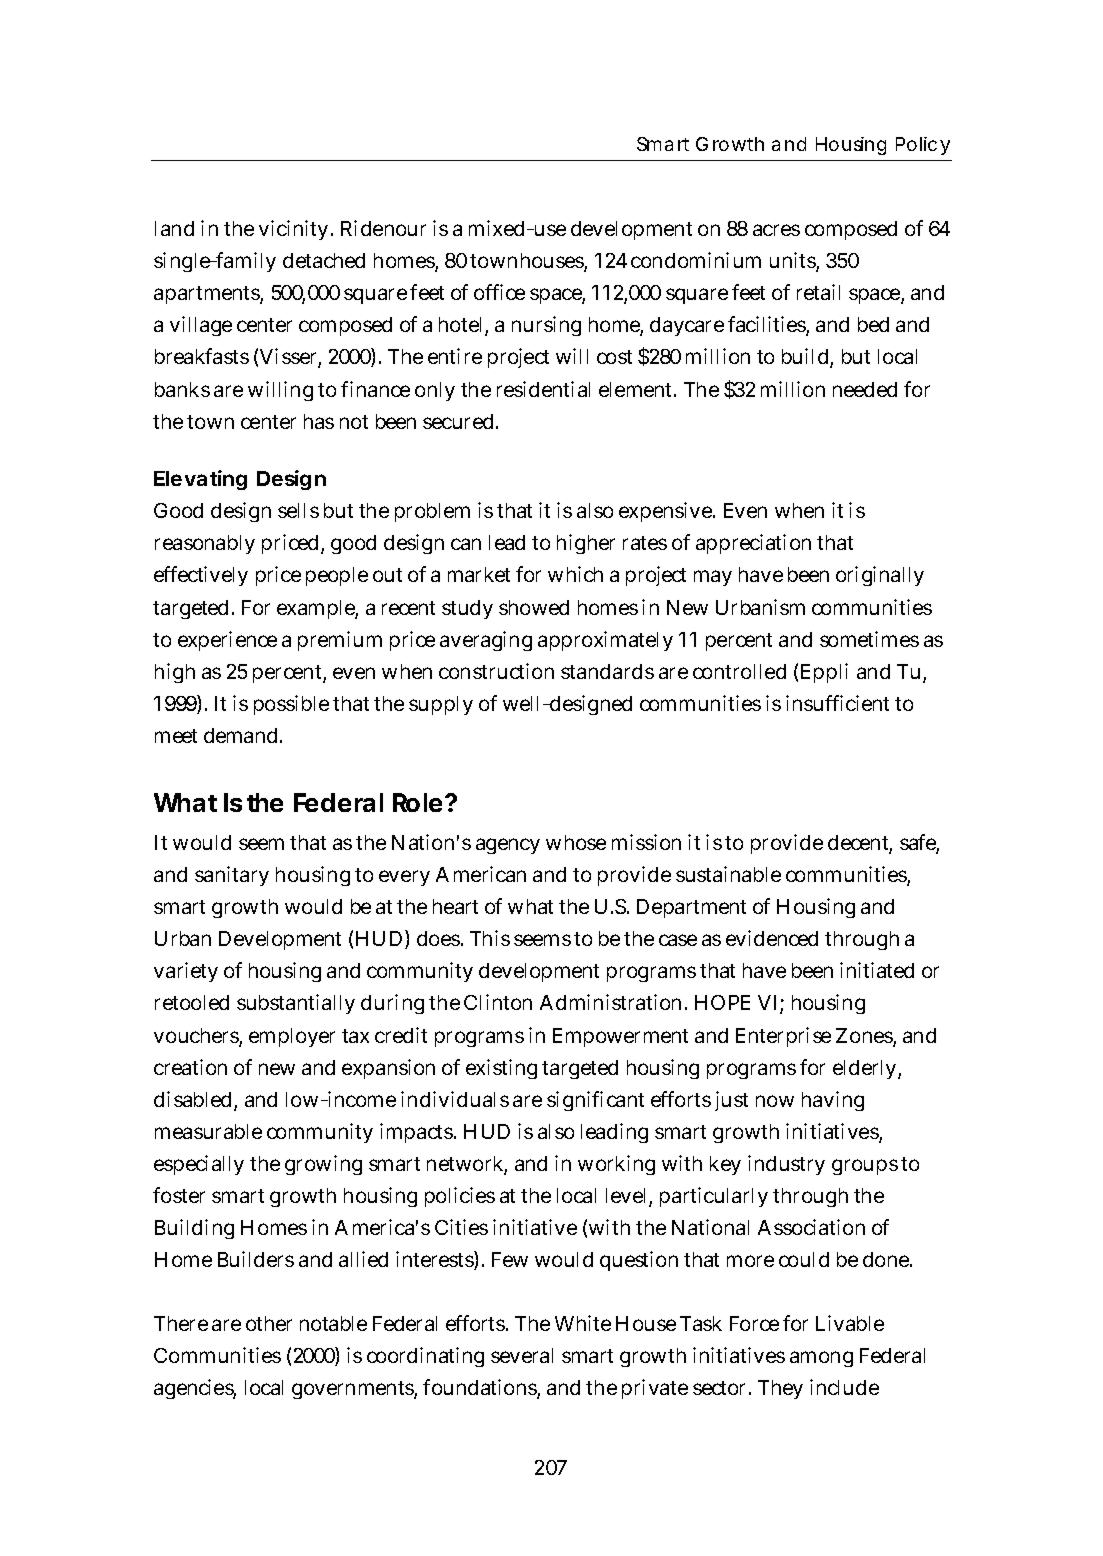  Describe the element at coordinates (576, 842) in the screenshot. I see `whose` at that location.
